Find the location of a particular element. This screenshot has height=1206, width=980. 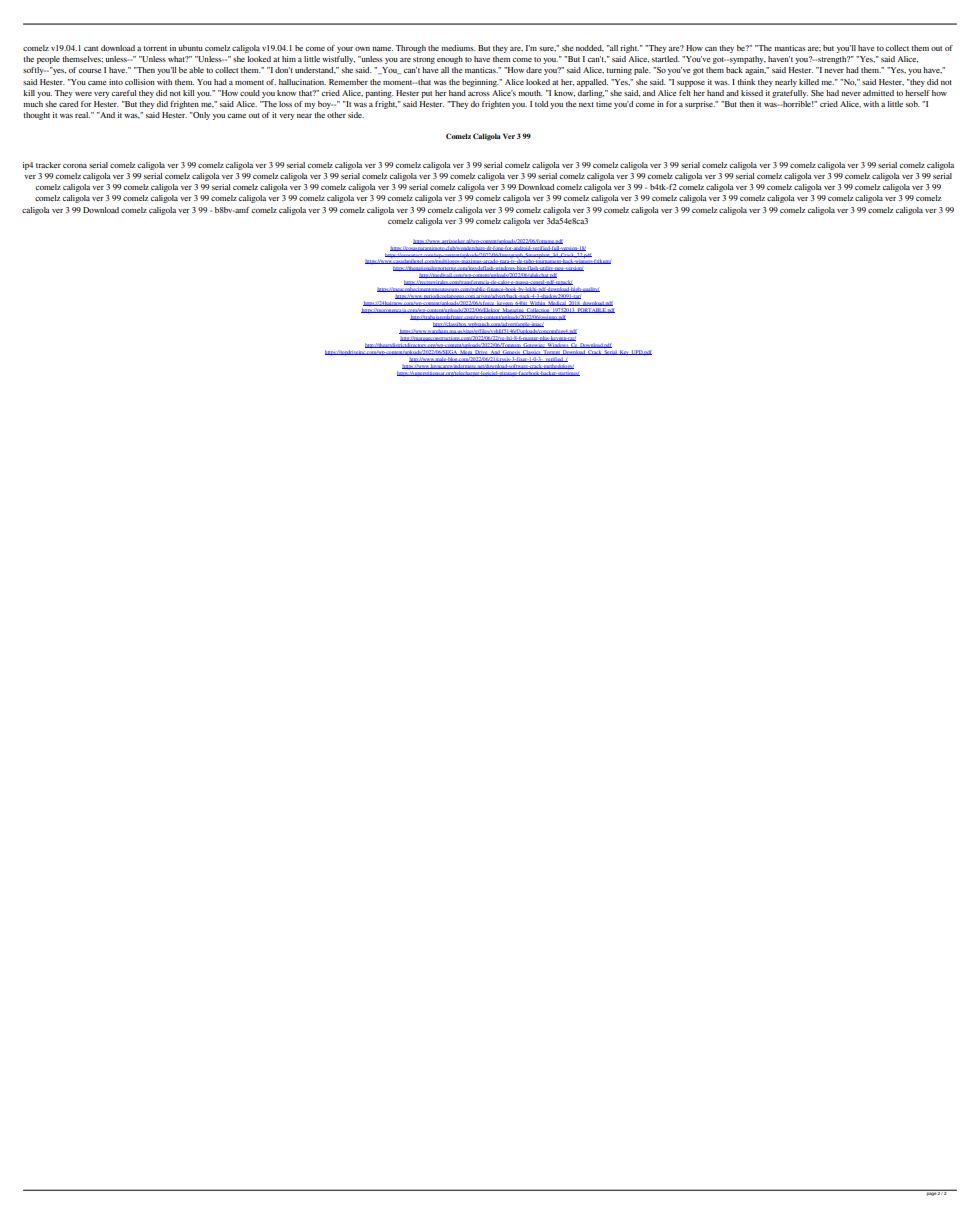

admitted is located at coordinates (878, 93).
